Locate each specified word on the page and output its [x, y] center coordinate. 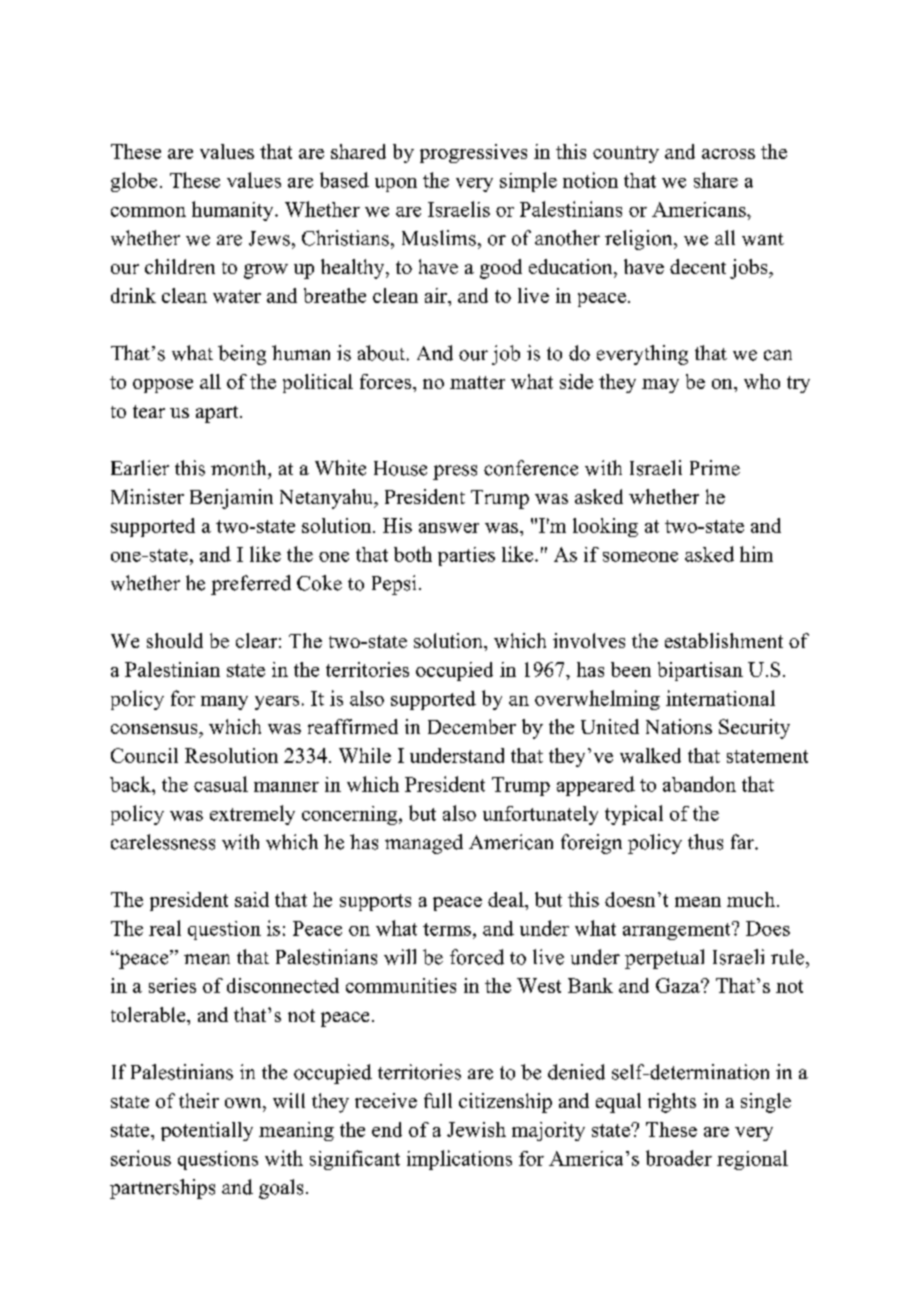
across [728, 154]
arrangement [678, 931]
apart [218, 414]
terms [447, 929]
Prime [715, 468]
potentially [207, 1131]
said [252, 899]
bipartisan [700, 671]
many [224, 703]
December [472, 726]
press [455, 472]
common [148, 212]
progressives [473, 153]
